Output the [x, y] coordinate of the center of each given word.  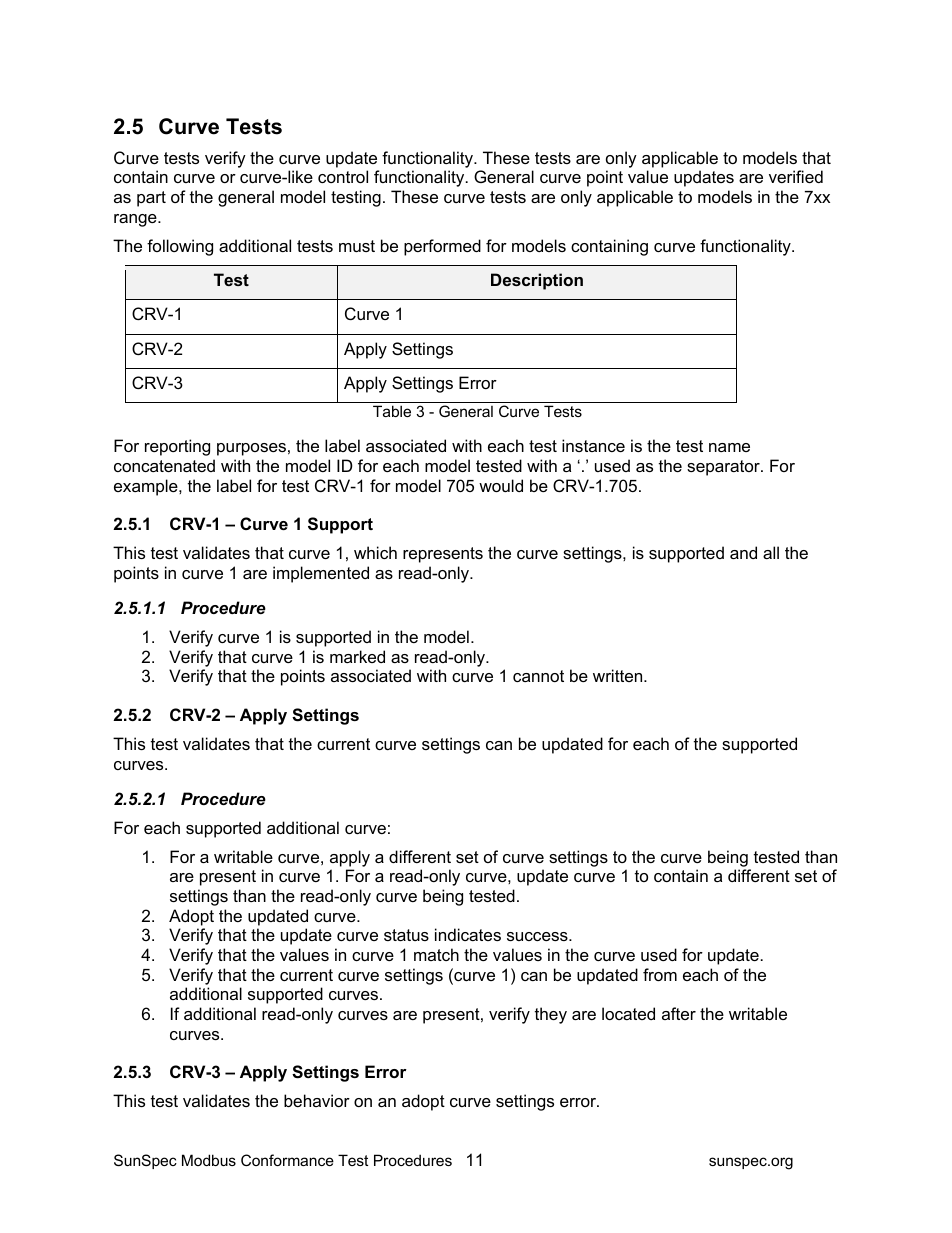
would [501, 485]
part [151, 199]
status [406, 935]
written [619, 675]
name [729, 447]
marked [357, 656]
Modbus [209, 1160]
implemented [321, 574]
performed [442, 247]
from [660, 974]
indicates [468, 934]
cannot [538, 676]
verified [796, 176]
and [743, 552]
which [375, 552]
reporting [177, 447]
